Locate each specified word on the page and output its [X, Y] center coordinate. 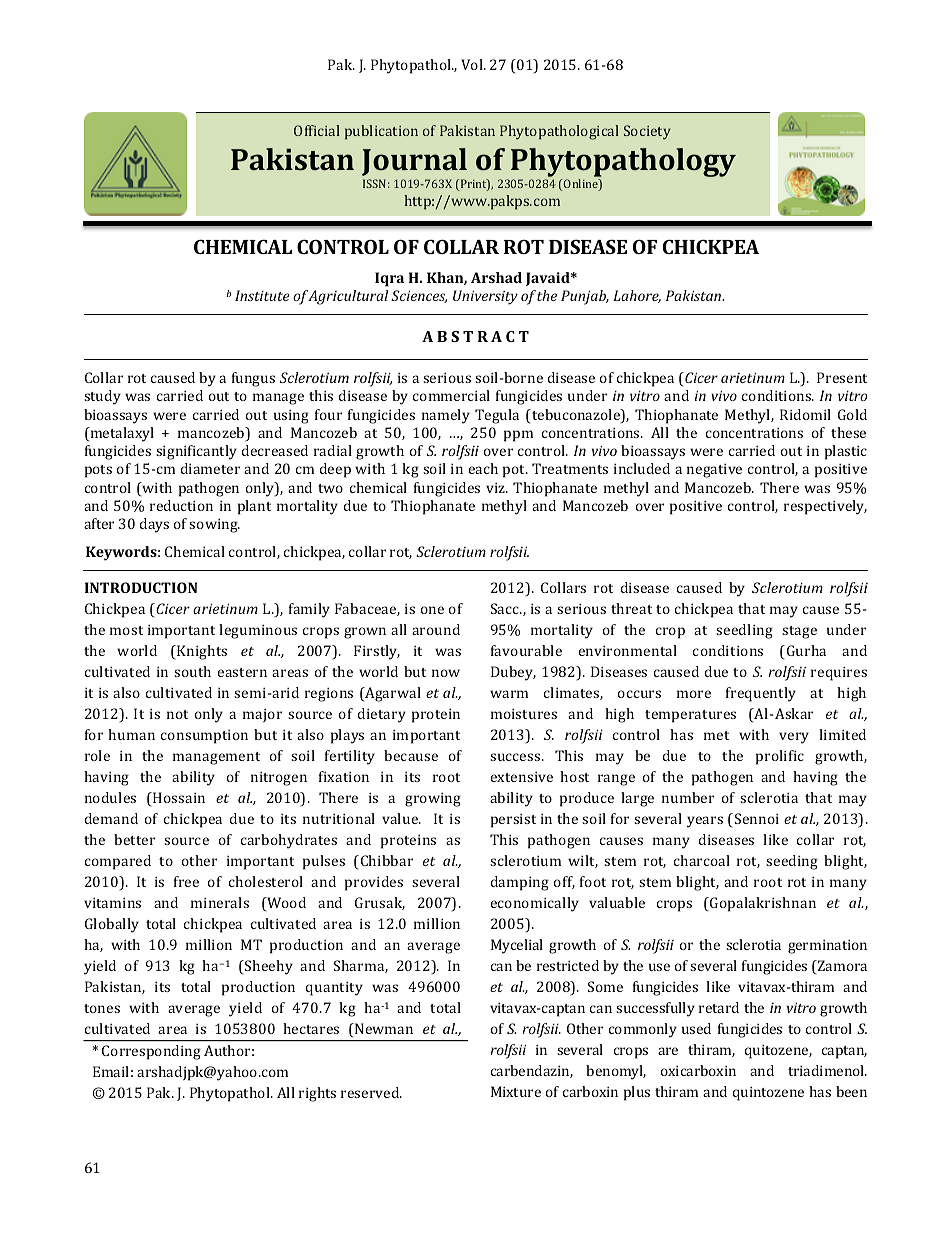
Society [647, 132]
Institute [262, 295]
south [192, 671]
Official [317, 130]
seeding [792, 862]
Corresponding [151, 1052]
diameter [210, 468]
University [485, 297]
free [186, 881]
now [446, 673]
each [483, 468]
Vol [473, 64]
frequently [761, 694]
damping [520, 883]
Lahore [637, 296]
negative [714, 471]
